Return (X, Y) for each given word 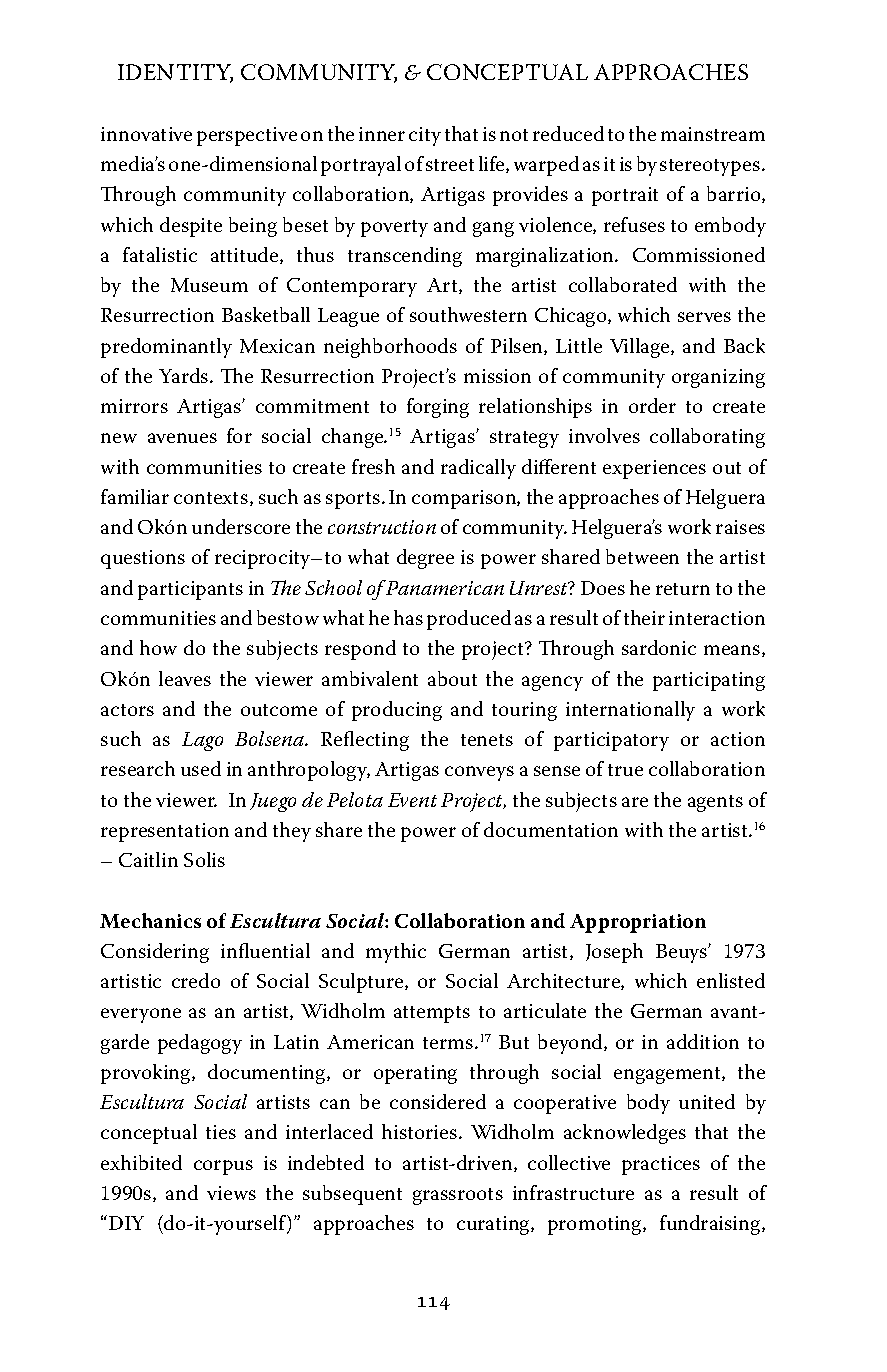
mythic (396, 953)
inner (382, 134)
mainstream (713, 134)
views (231, 1193)
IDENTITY (175, 73)
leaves (185, 678)
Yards (185, 375)
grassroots (458, 1196)
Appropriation (638, 923)
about (452, 678)
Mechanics (150, 920)
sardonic (659, 647)
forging (438, 408)
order (652, 405)
